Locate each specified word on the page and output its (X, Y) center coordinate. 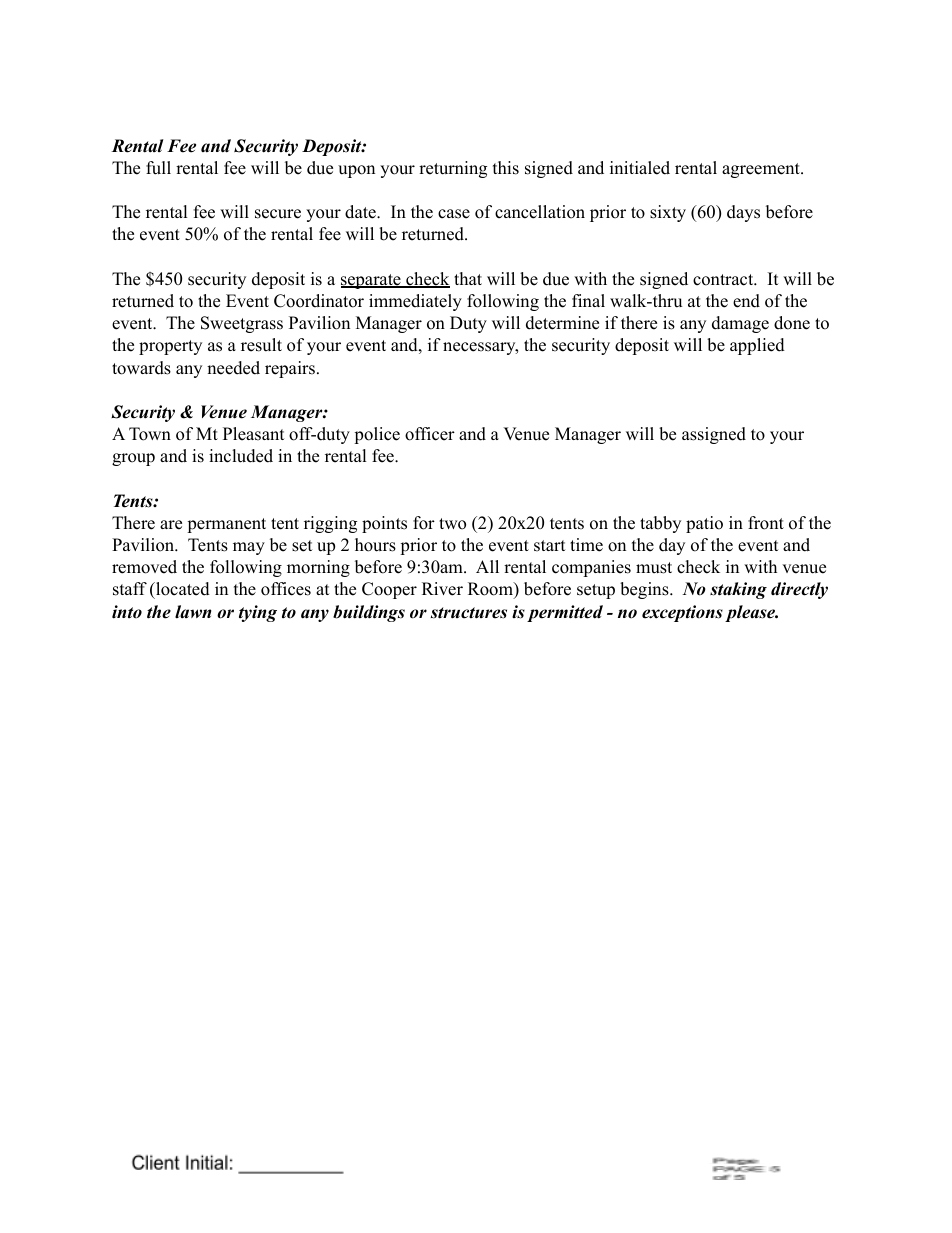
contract (724, 280)
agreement (762, 170)
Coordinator (319, 301)
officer (430, 434)
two (452, 524)
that (468, 278)
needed (233, 368)
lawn (193, 612)
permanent (226, 525)
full (158, 168)
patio (704, 524)
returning (453, 169)
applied (757, 346)
